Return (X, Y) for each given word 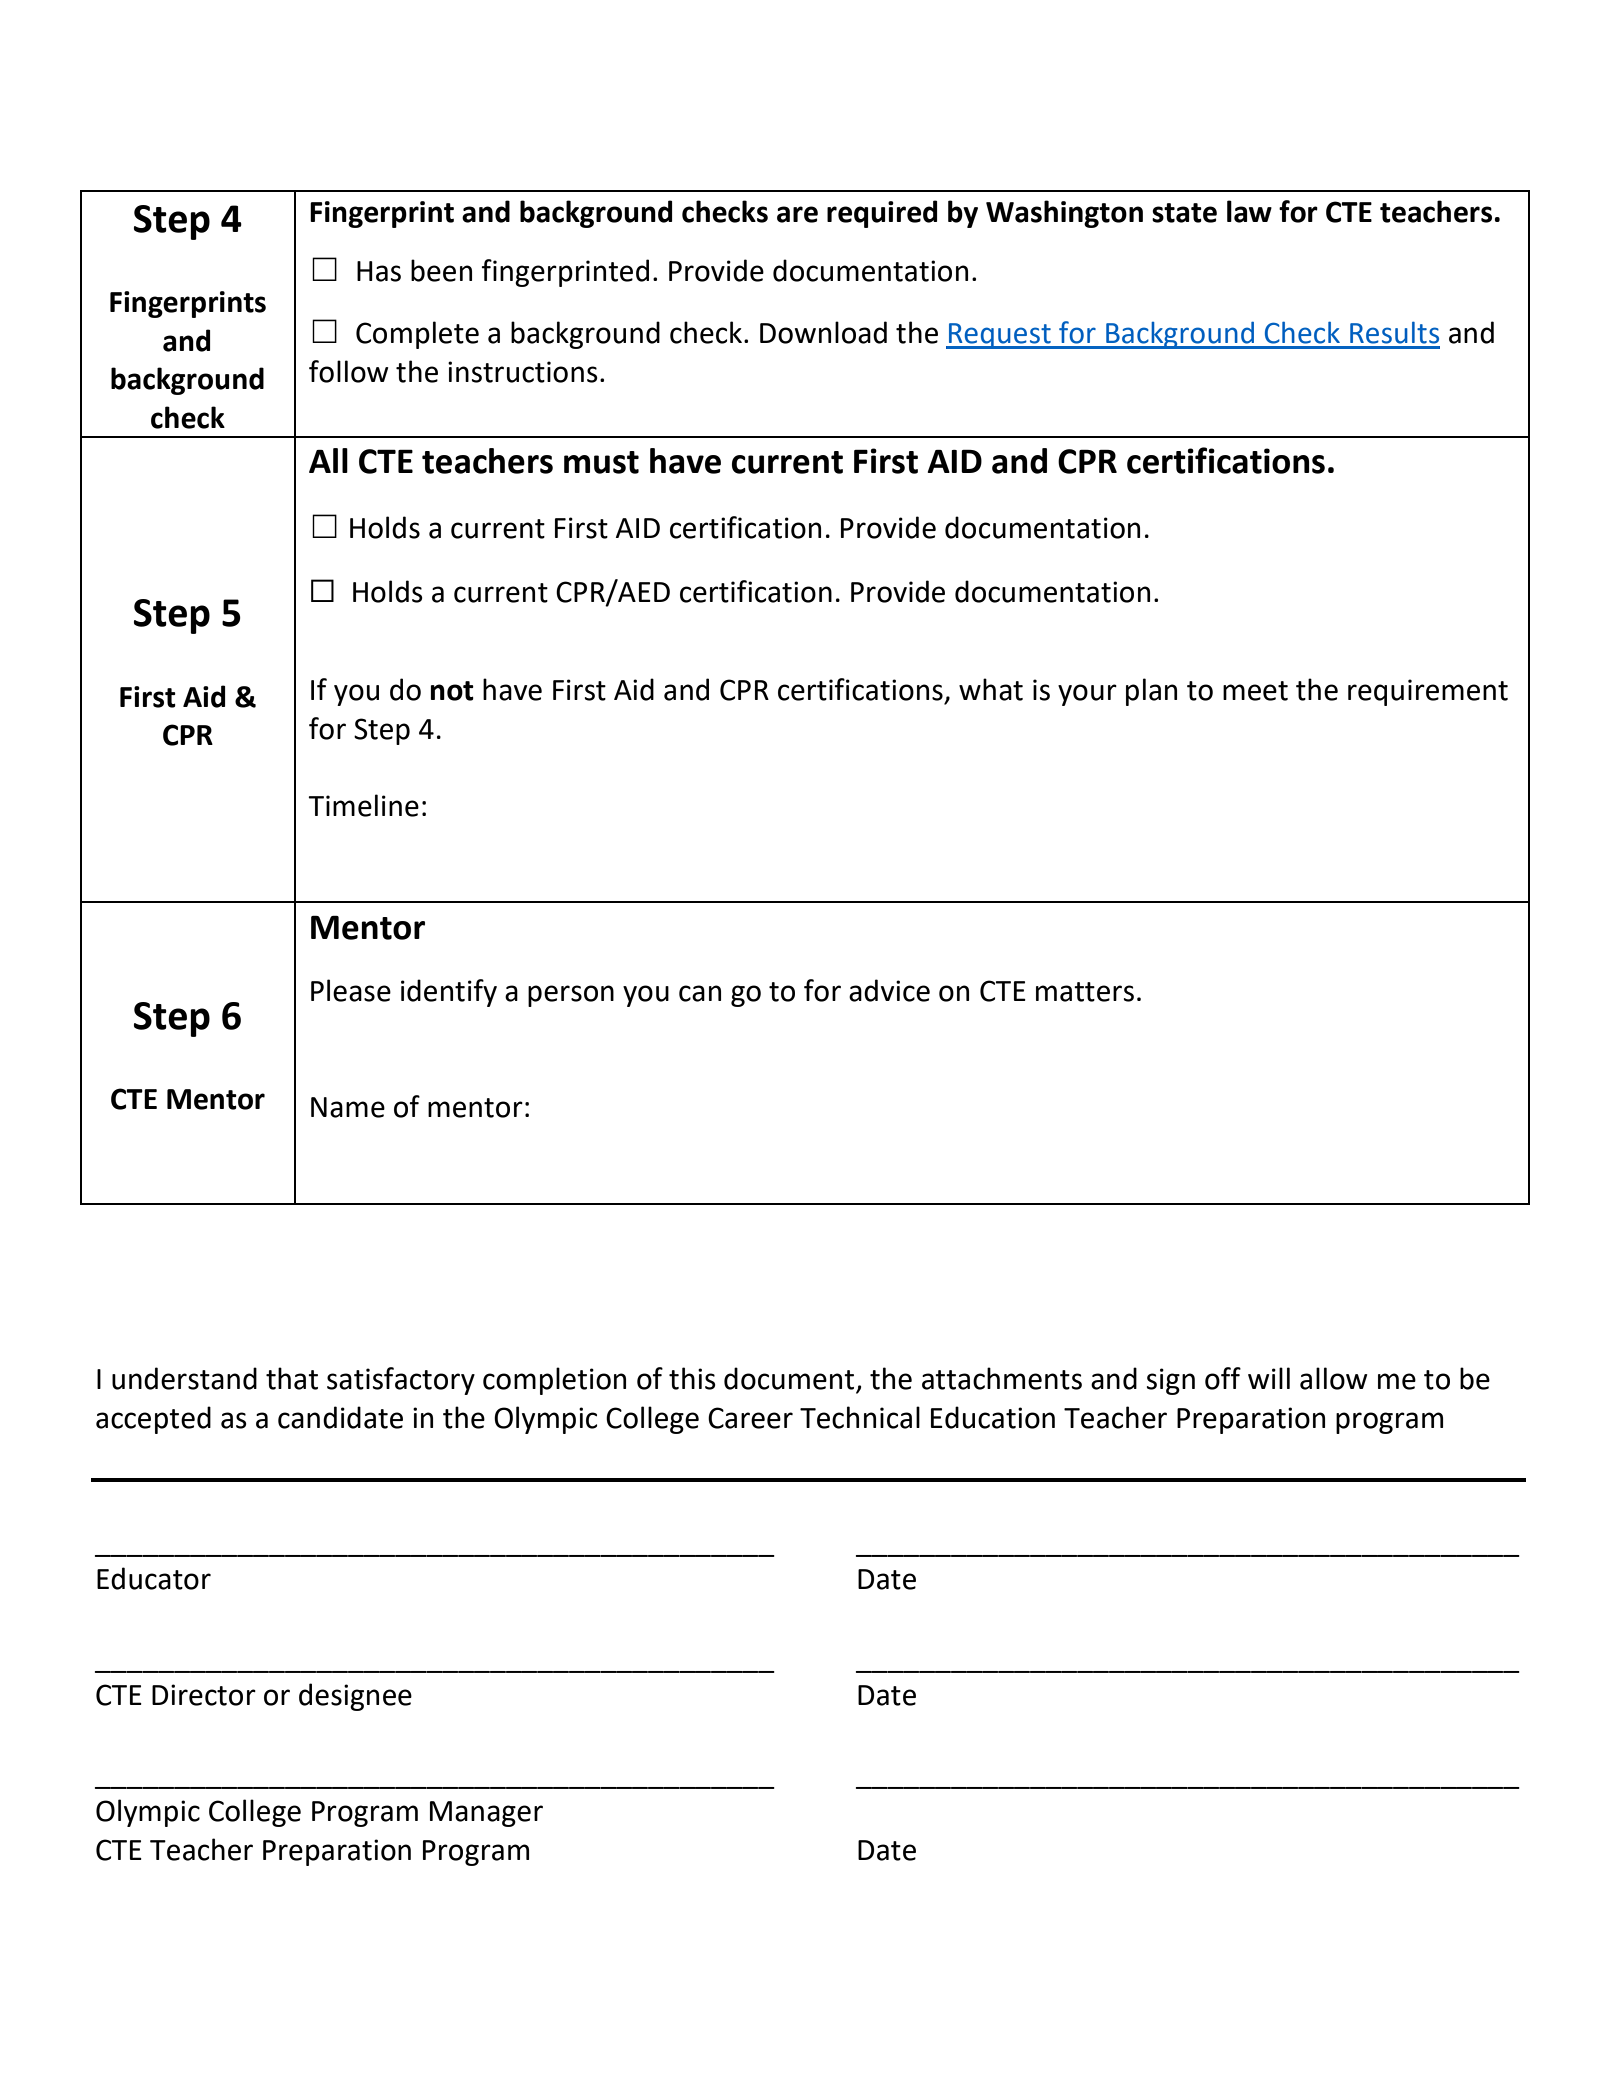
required (882, 214)
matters (1085, 992)
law (1249, 211)
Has (379, 271)
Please (351, 990)
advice (889, 990)
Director (204, 1695)
